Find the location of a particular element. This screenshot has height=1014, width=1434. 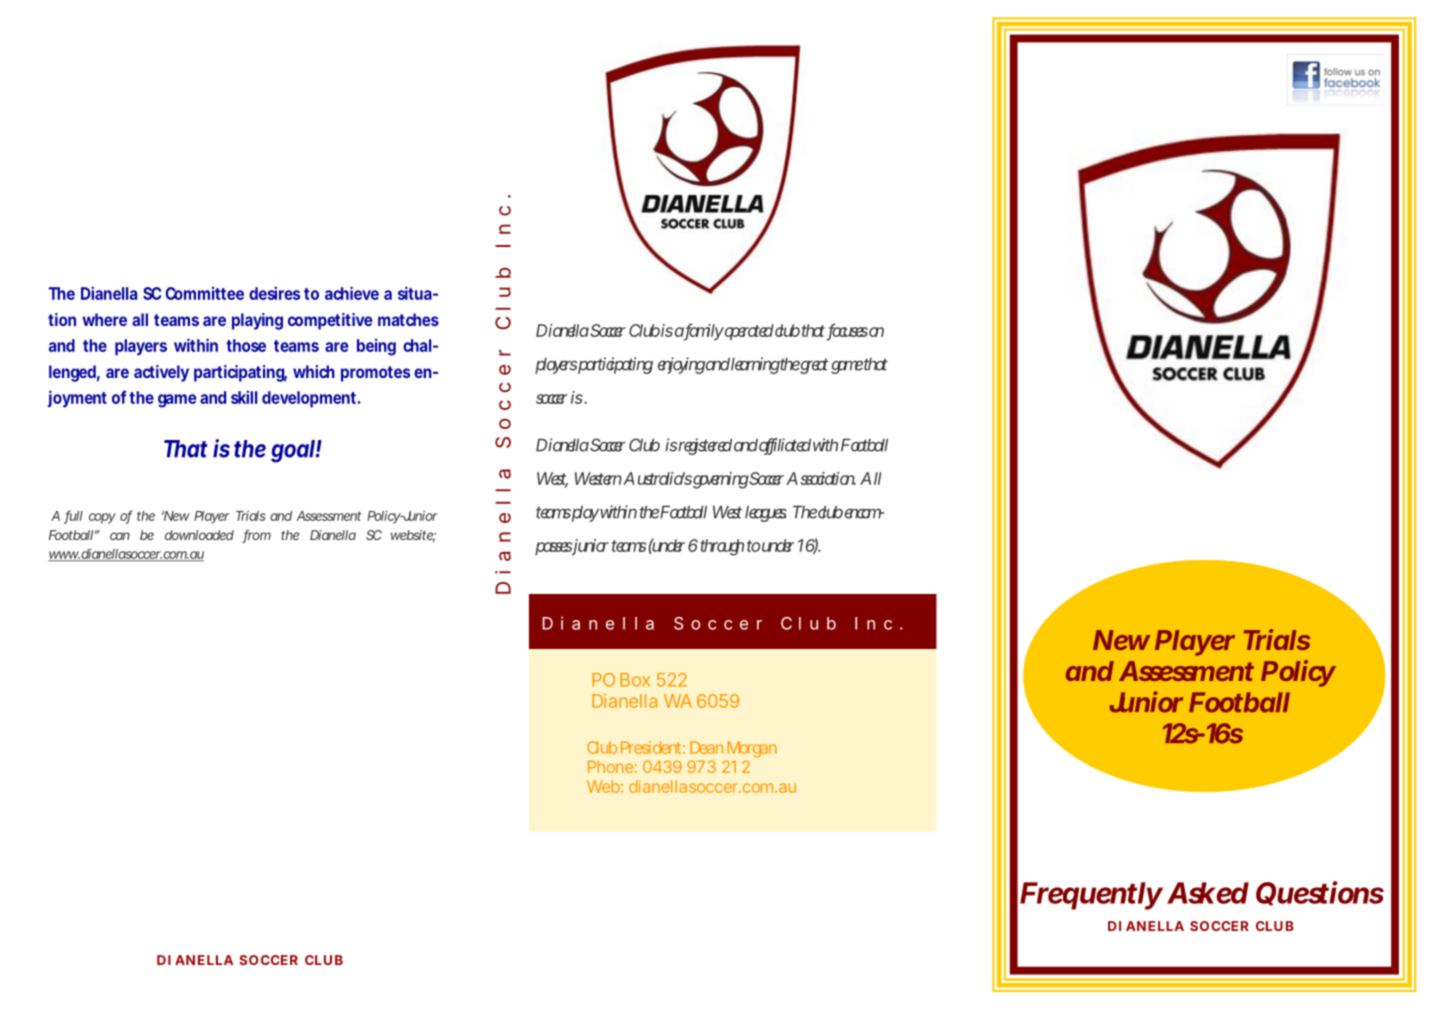

downloaded is located at coordinates (199, 535).
